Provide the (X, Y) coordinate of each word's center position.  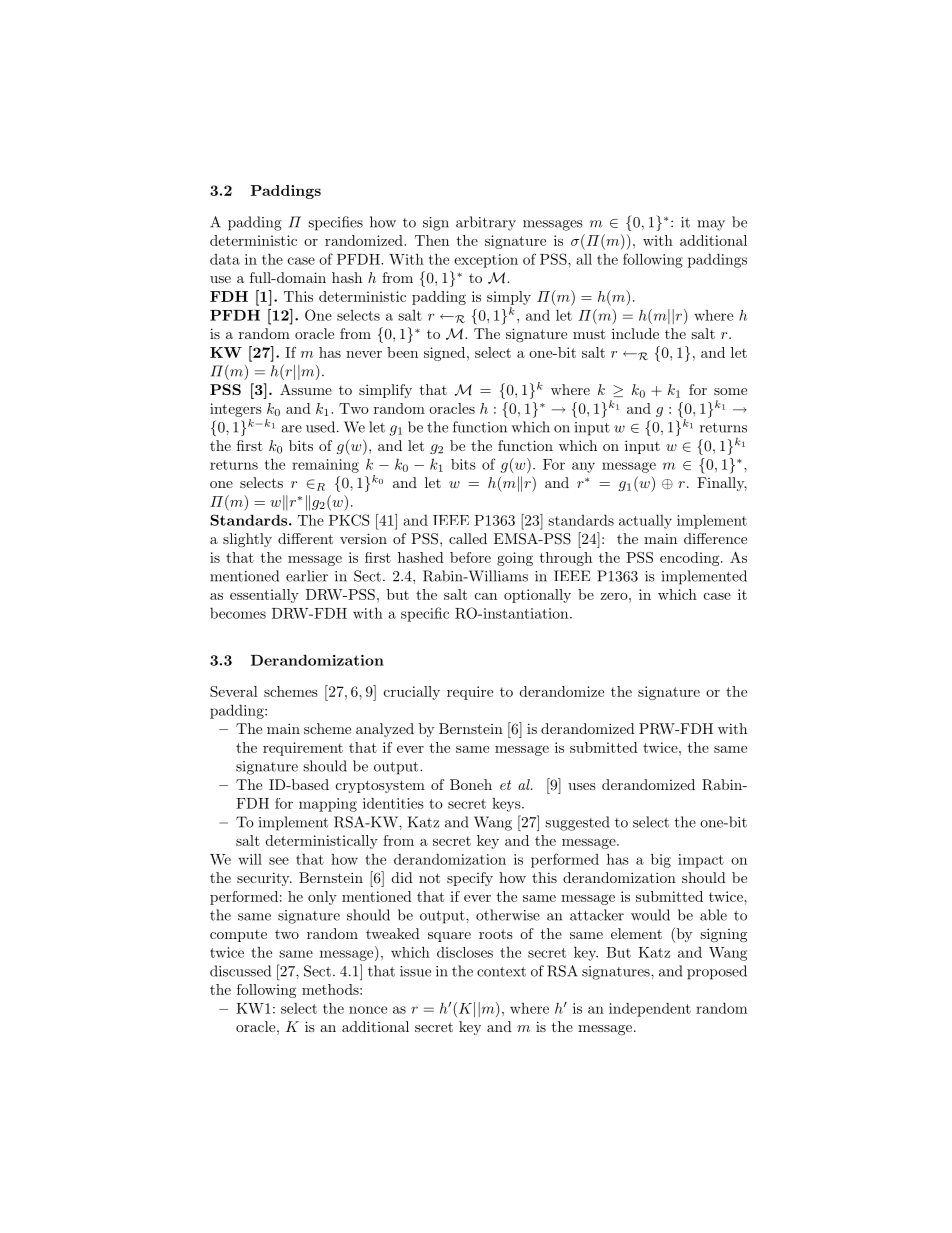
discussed (240, 971)
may (711, 225)
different (305, 538)
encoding (689, 559)
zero (614, 596)
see (279, 861)
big (661, 860)
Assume (306, 389)
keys (507, 805)
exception (486, 261)
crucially (412, 693)
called (468, 538)
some (730, 391)
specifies (335, 223)
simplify (385, 391)
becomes (238, 613)
